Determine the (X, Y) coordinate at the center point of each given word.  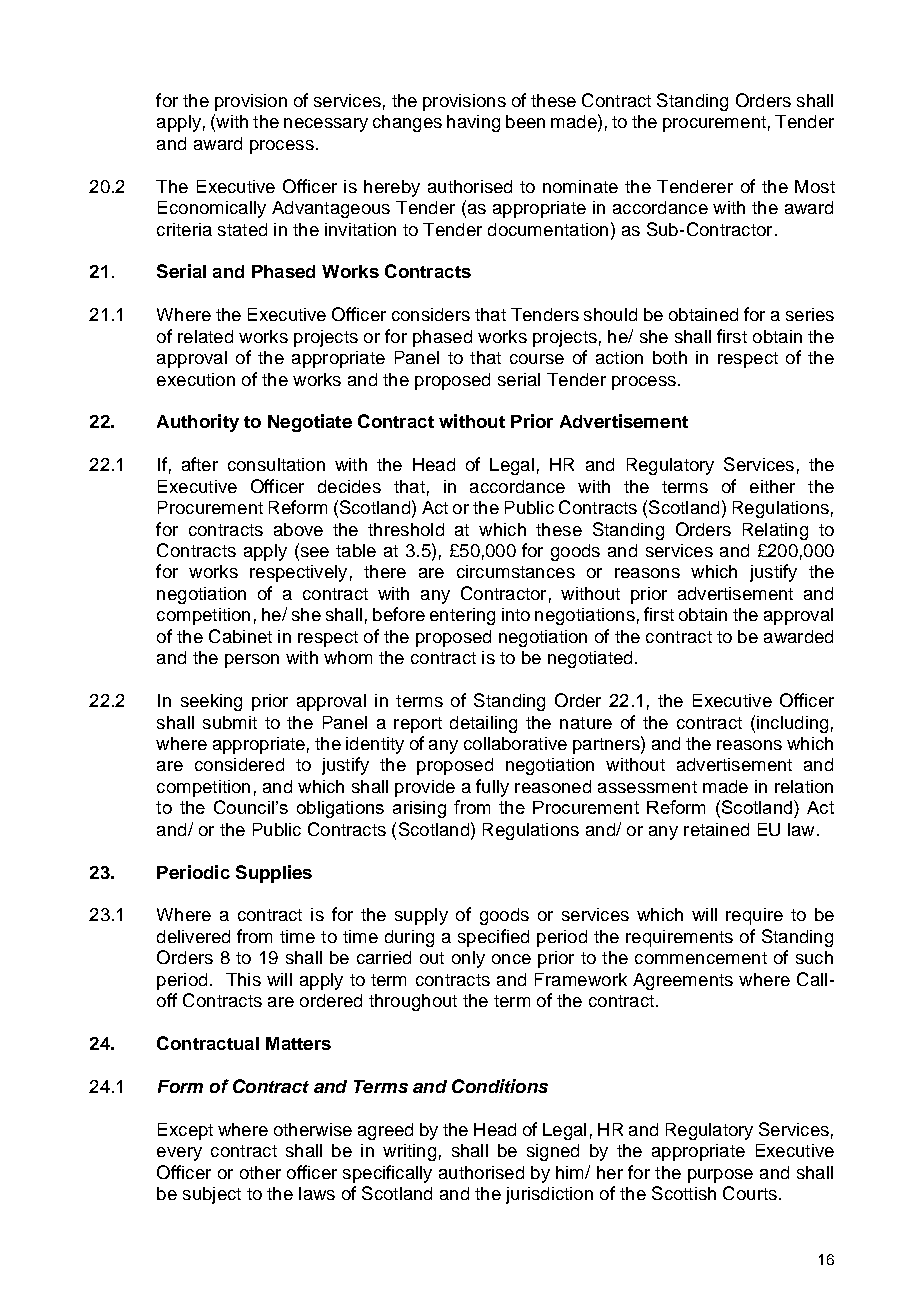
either (772, 486)
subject (212, 1195)
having (473, 123)
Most (815, 186)
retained (716, 829)
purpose (720, 1176)
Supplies (274, 874)
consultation (276, 464)
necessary (326, 125)
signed (553, 1152)
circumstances (516, 571)
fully (492, 788)
